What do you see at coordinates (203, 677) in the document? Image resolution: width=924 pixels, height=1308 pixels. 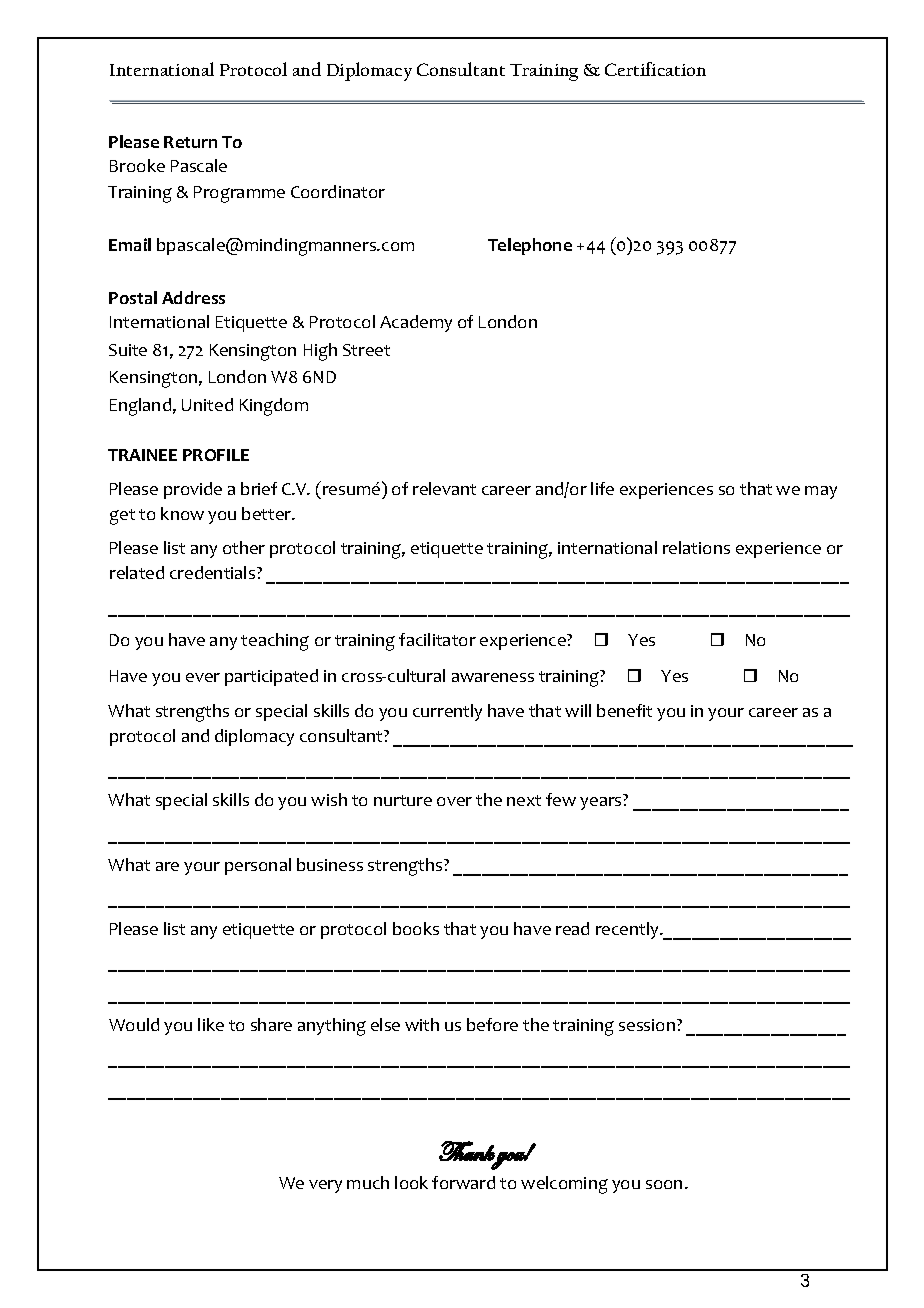 I see `ever` at bounding box center [203, 677].
